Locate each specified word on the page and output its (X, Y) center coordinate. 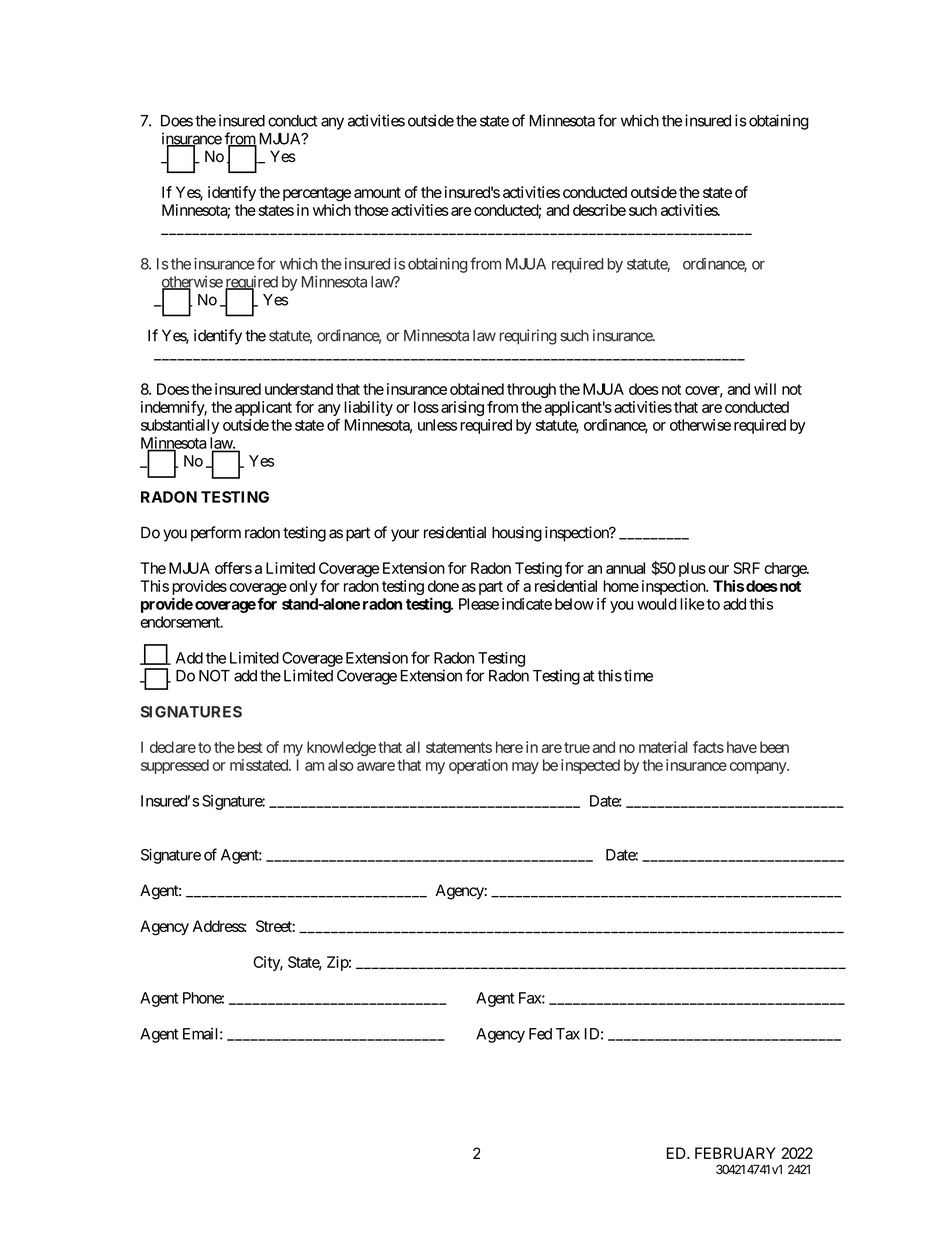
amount (377, 192)
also (341, 765)
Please (479, 604)
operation (478, 766)
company (758, 768)
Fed (540, 1034)
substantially (180, 426)
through (531, 390)
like (692, 604)
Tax (568, 1034)
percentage (317, 194)
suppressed (175, 766)
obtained (477, 389)
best (248, 747)
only (303, 587)
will (765, 389)
